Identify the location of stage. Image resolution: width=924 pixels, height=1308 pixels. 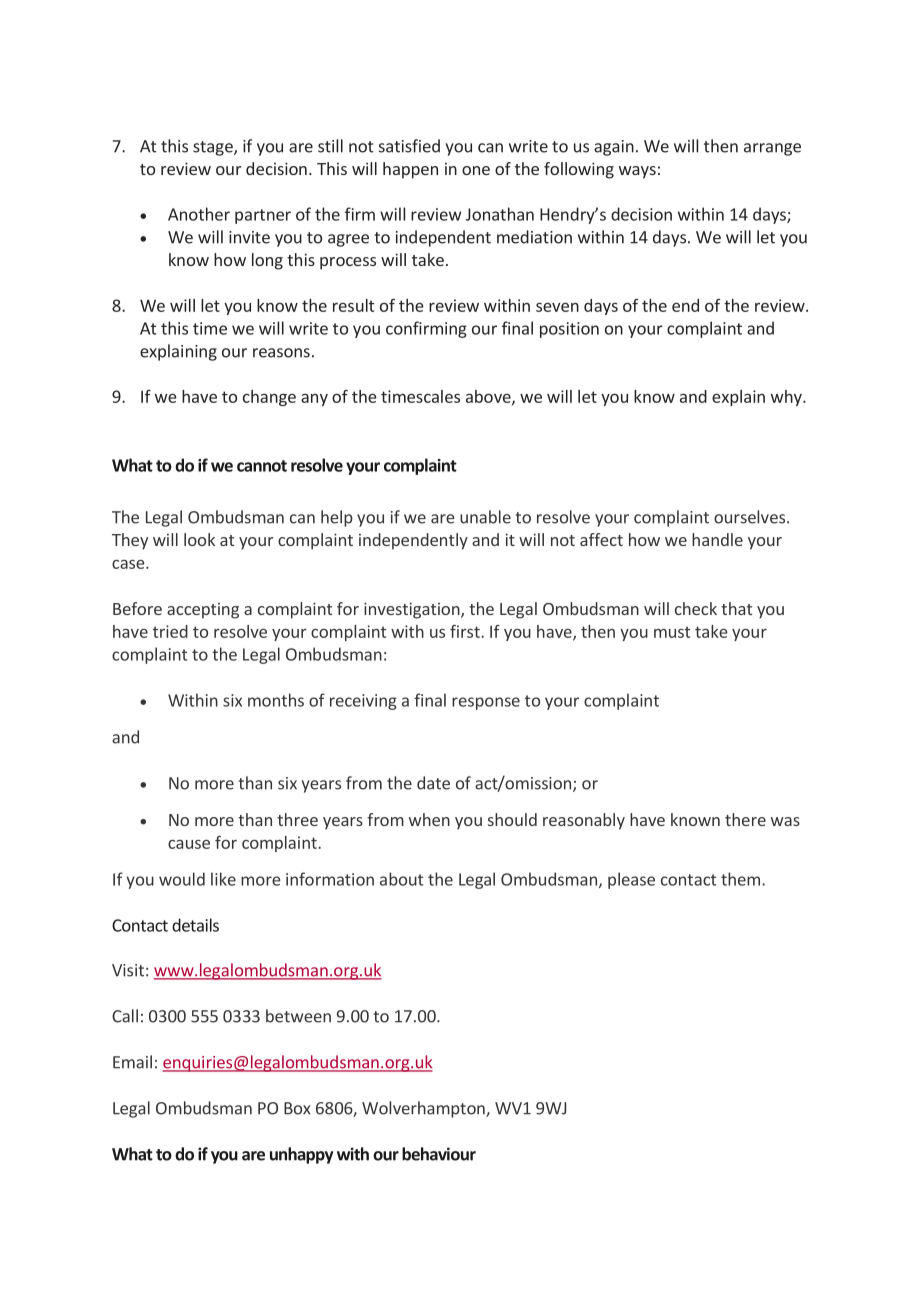
(214, 148).
